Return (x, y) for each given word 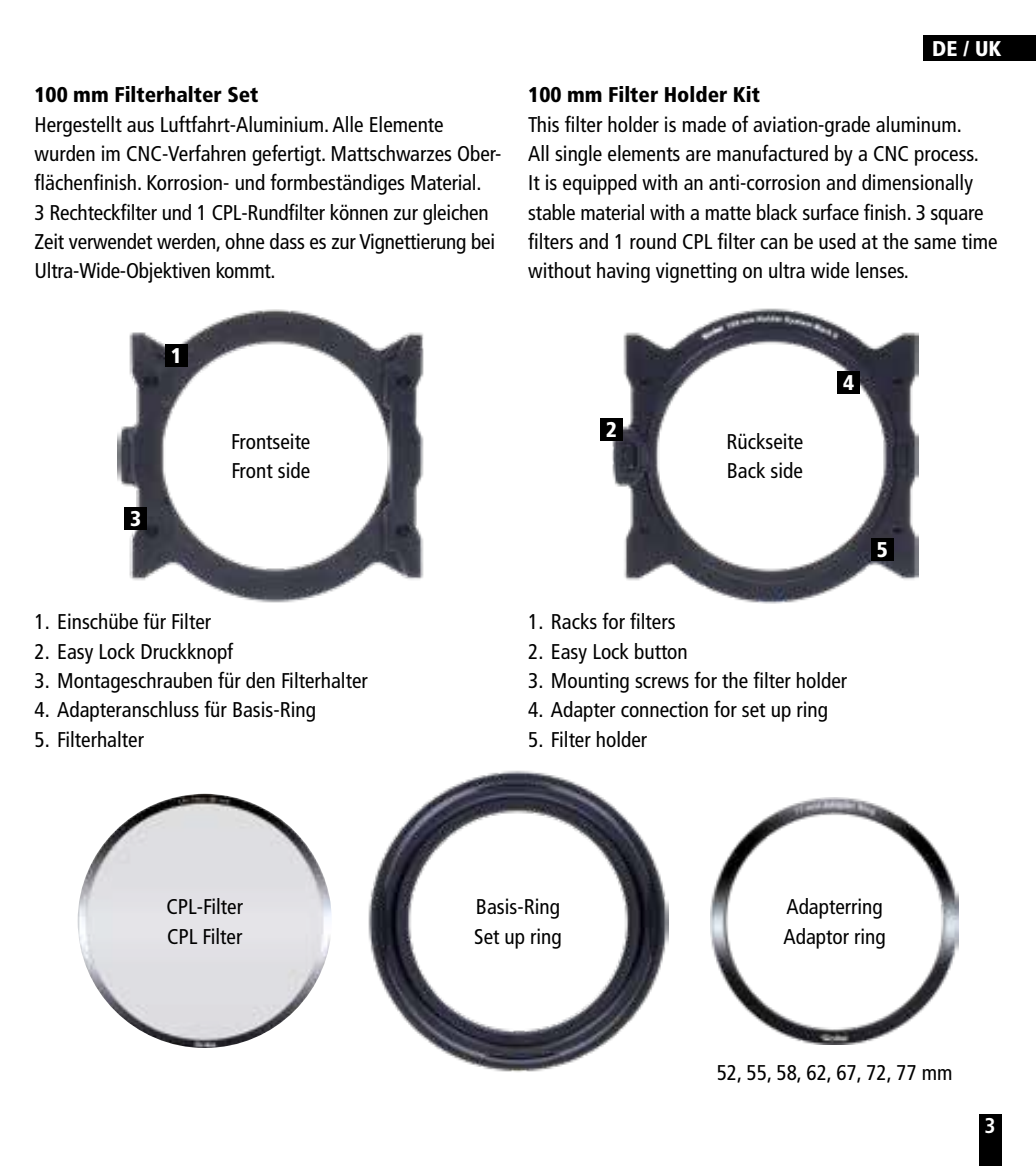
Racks (574, 621)
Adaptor (816, 938)
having (623, 272)
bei (483, 241)
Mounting (590, 682)
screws (662, 682)
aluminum (916, 124)
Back (746, 470)
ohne (245, 241)
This (543, 124)
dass (287, 241)
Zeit (49, 241)
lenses (881, 270)
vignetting (696, 272)
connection (664, 709)
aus (140, 126)
